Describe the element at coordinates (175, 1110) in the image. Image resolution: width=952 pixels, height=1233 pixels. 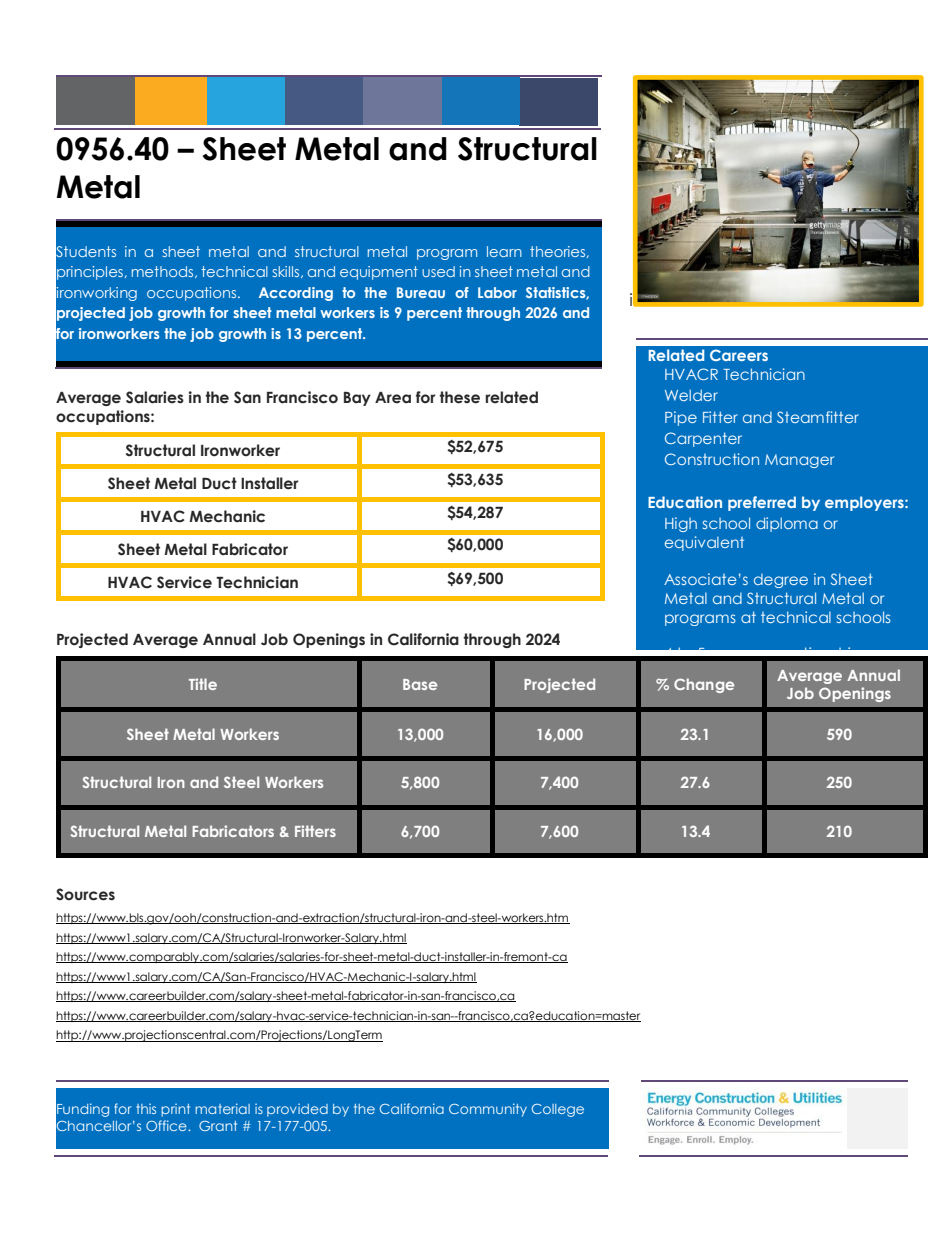
I see `print` at that location.
